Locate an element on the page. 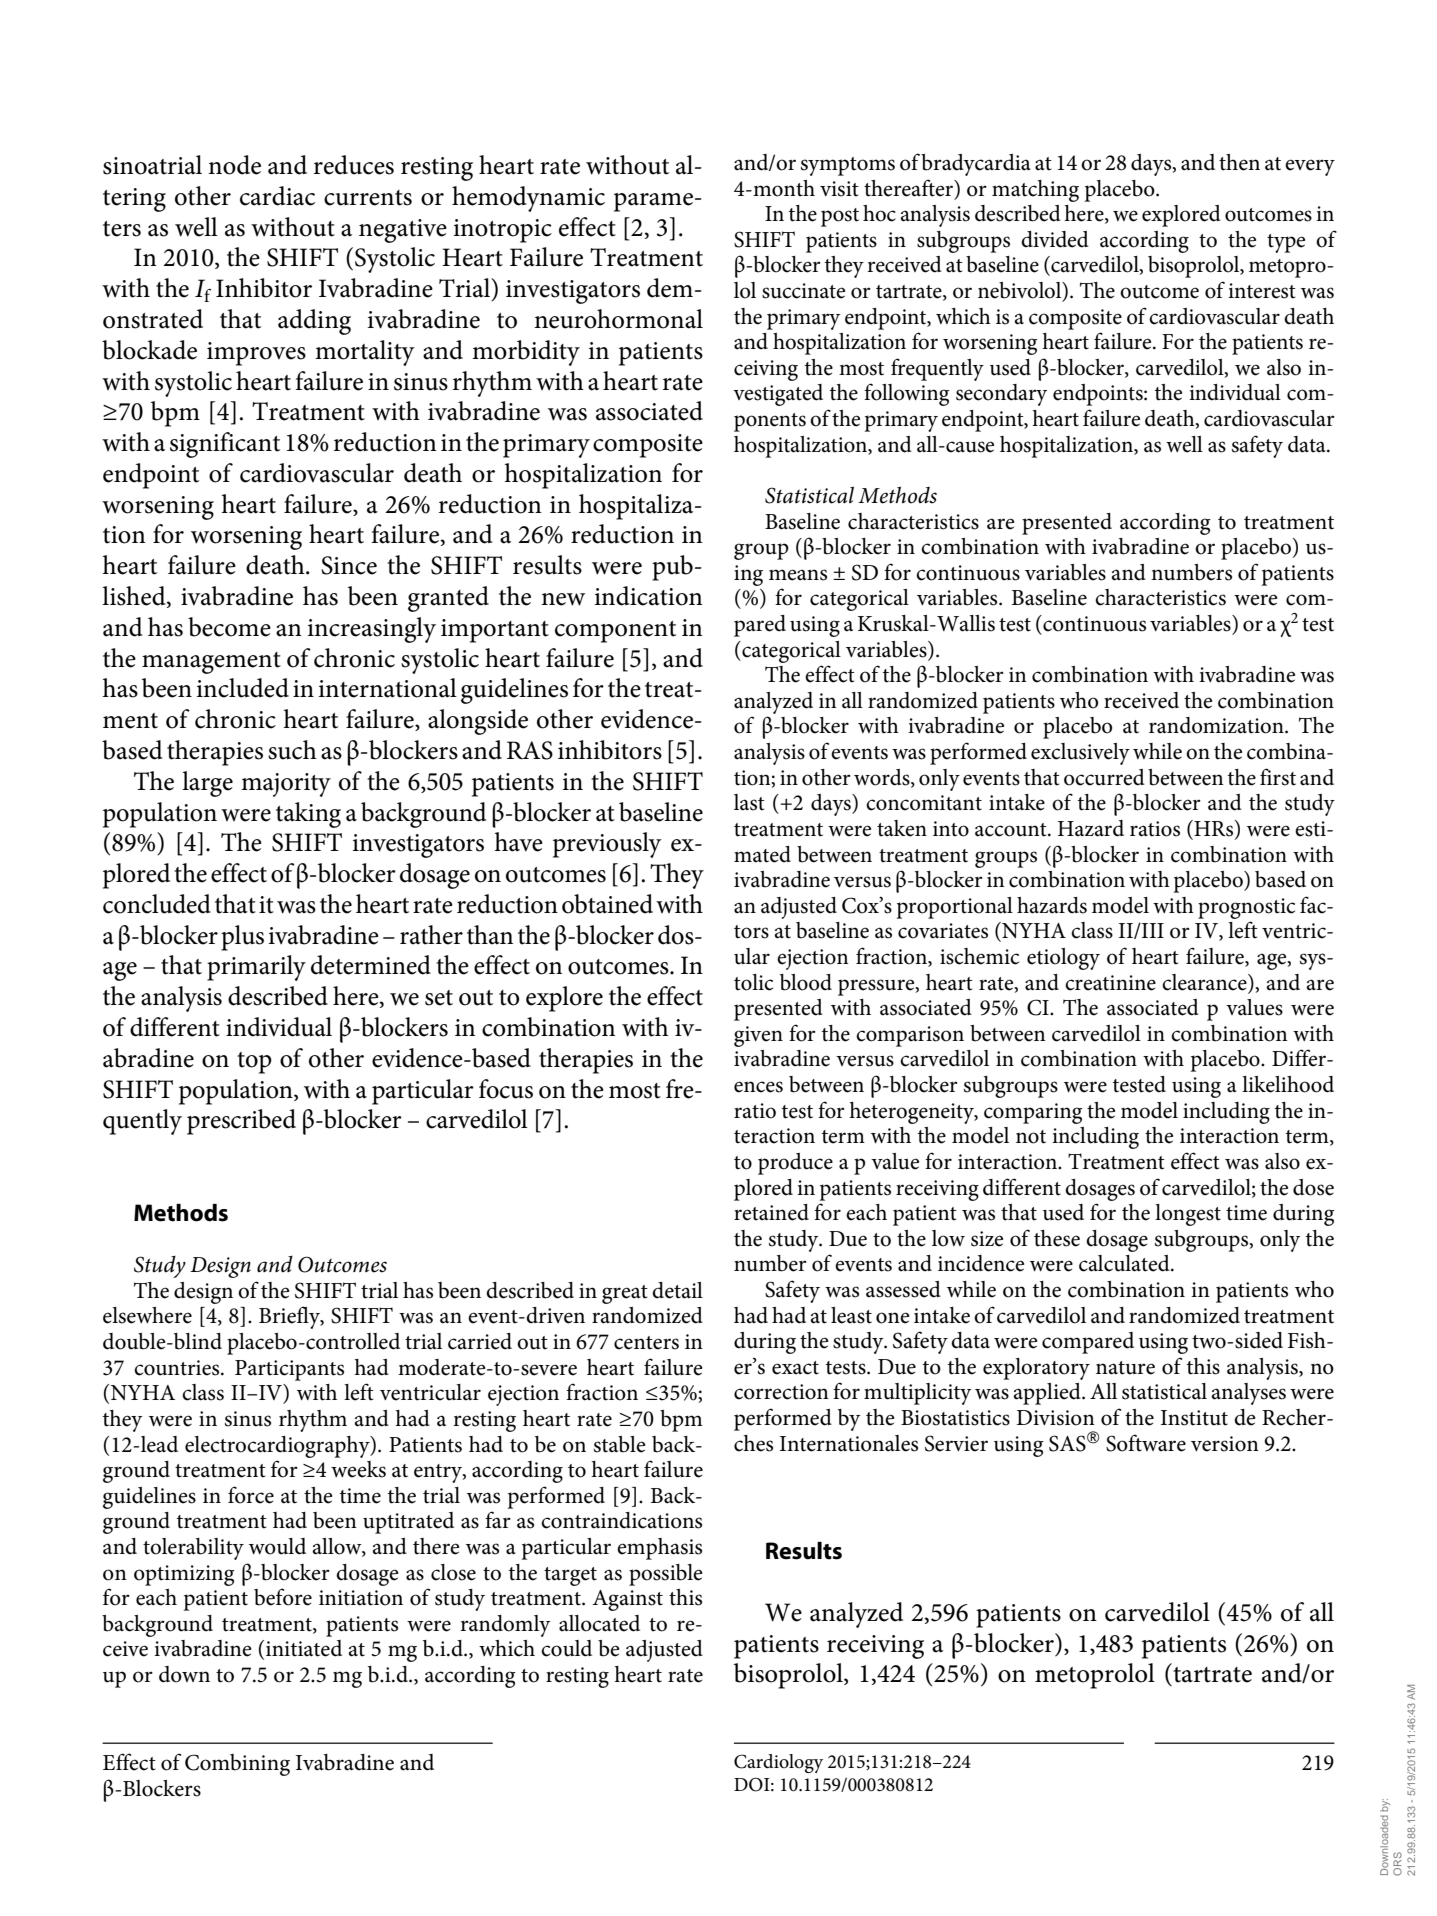 The width and height of the document is (1437, 1916). produce is located at coordinates (795, 1164).
